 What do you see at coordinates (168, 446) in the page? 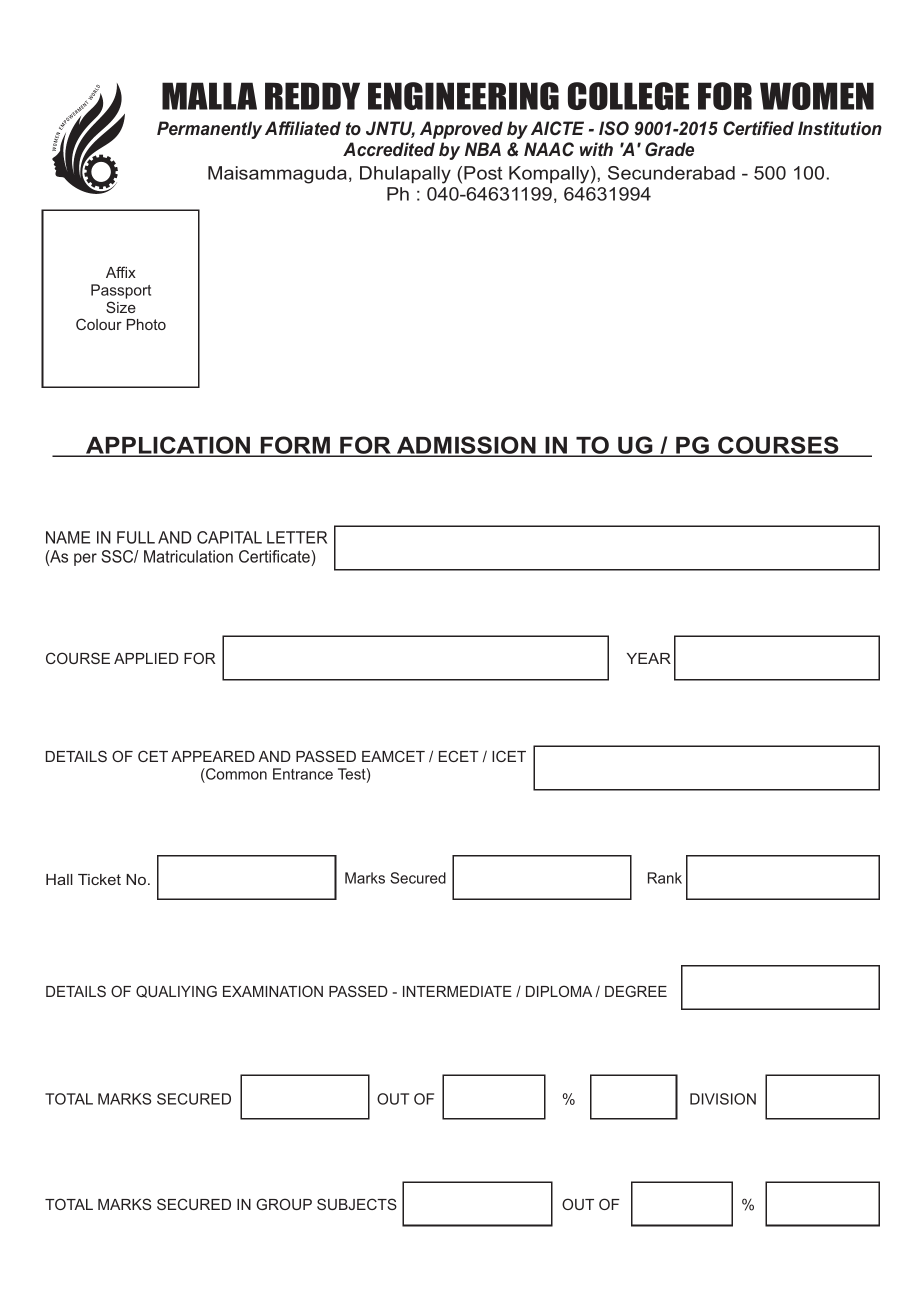
I see `APPLICATION` at bounding box center [168, 446].
